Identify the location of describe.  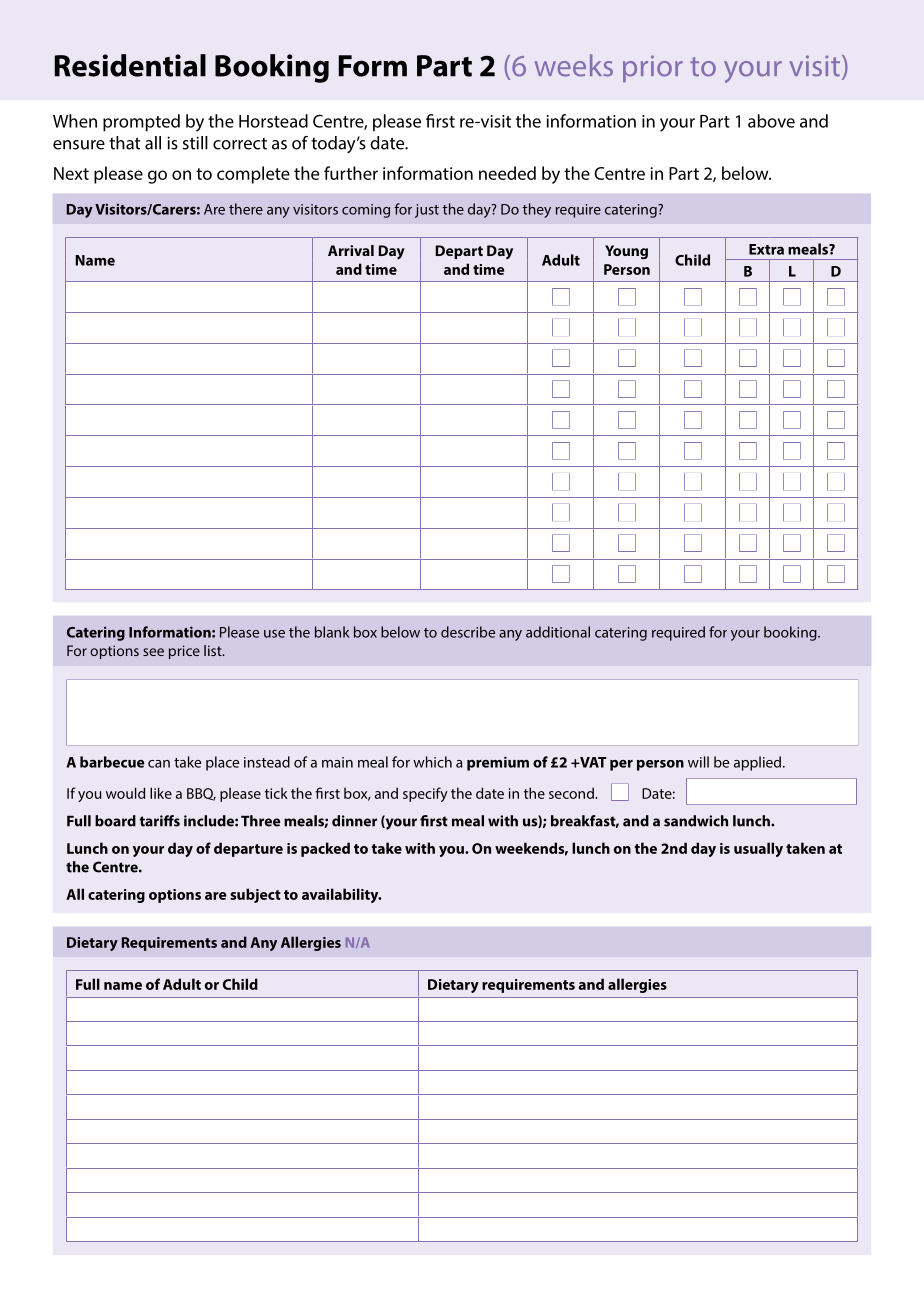
(468, 632).
